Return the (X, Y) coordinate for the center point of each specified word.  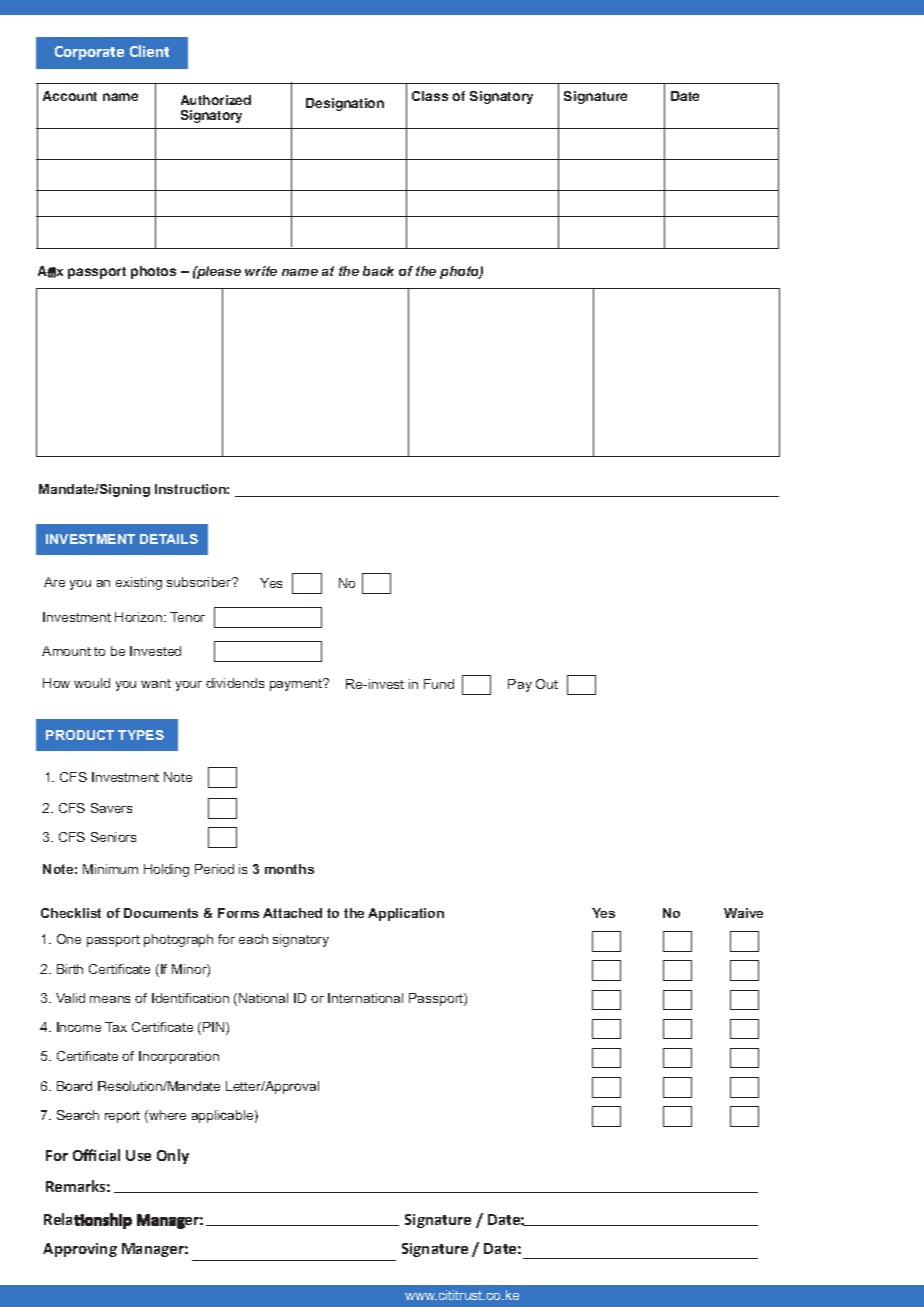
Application (406, 914)
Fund (439, 684)
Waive (743, 913)
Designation (345, 104)
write (261, 271)
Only (173, 1156)
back (378, 271)
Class (430, 96)
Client (149, 51)
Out (547, 684)
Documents (161, 913)
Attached (292, 913)
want (156, 683)
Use (138, 1155)
